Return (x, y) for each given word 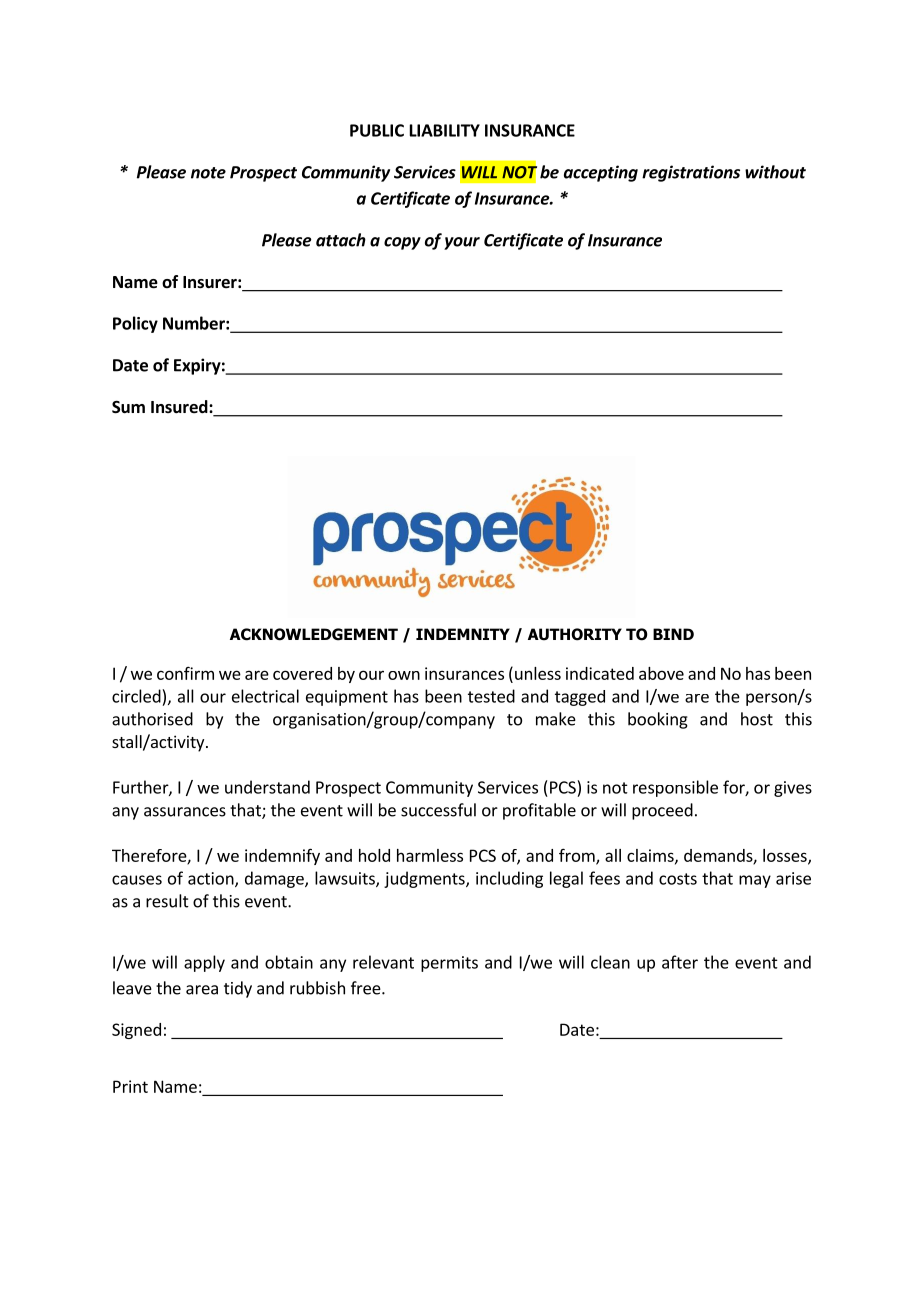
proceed (662, 811)
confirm (185, 673)
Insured (180, 407)
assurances (185, 812)
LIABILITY (445, 130)
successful (438, 810)
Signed (136, 1031)
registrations (691, 173)
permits (449, 964)
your (462, 243)
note (208, 173)
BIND (673, 634)
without (775, 172)
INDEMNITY (463, 634)
